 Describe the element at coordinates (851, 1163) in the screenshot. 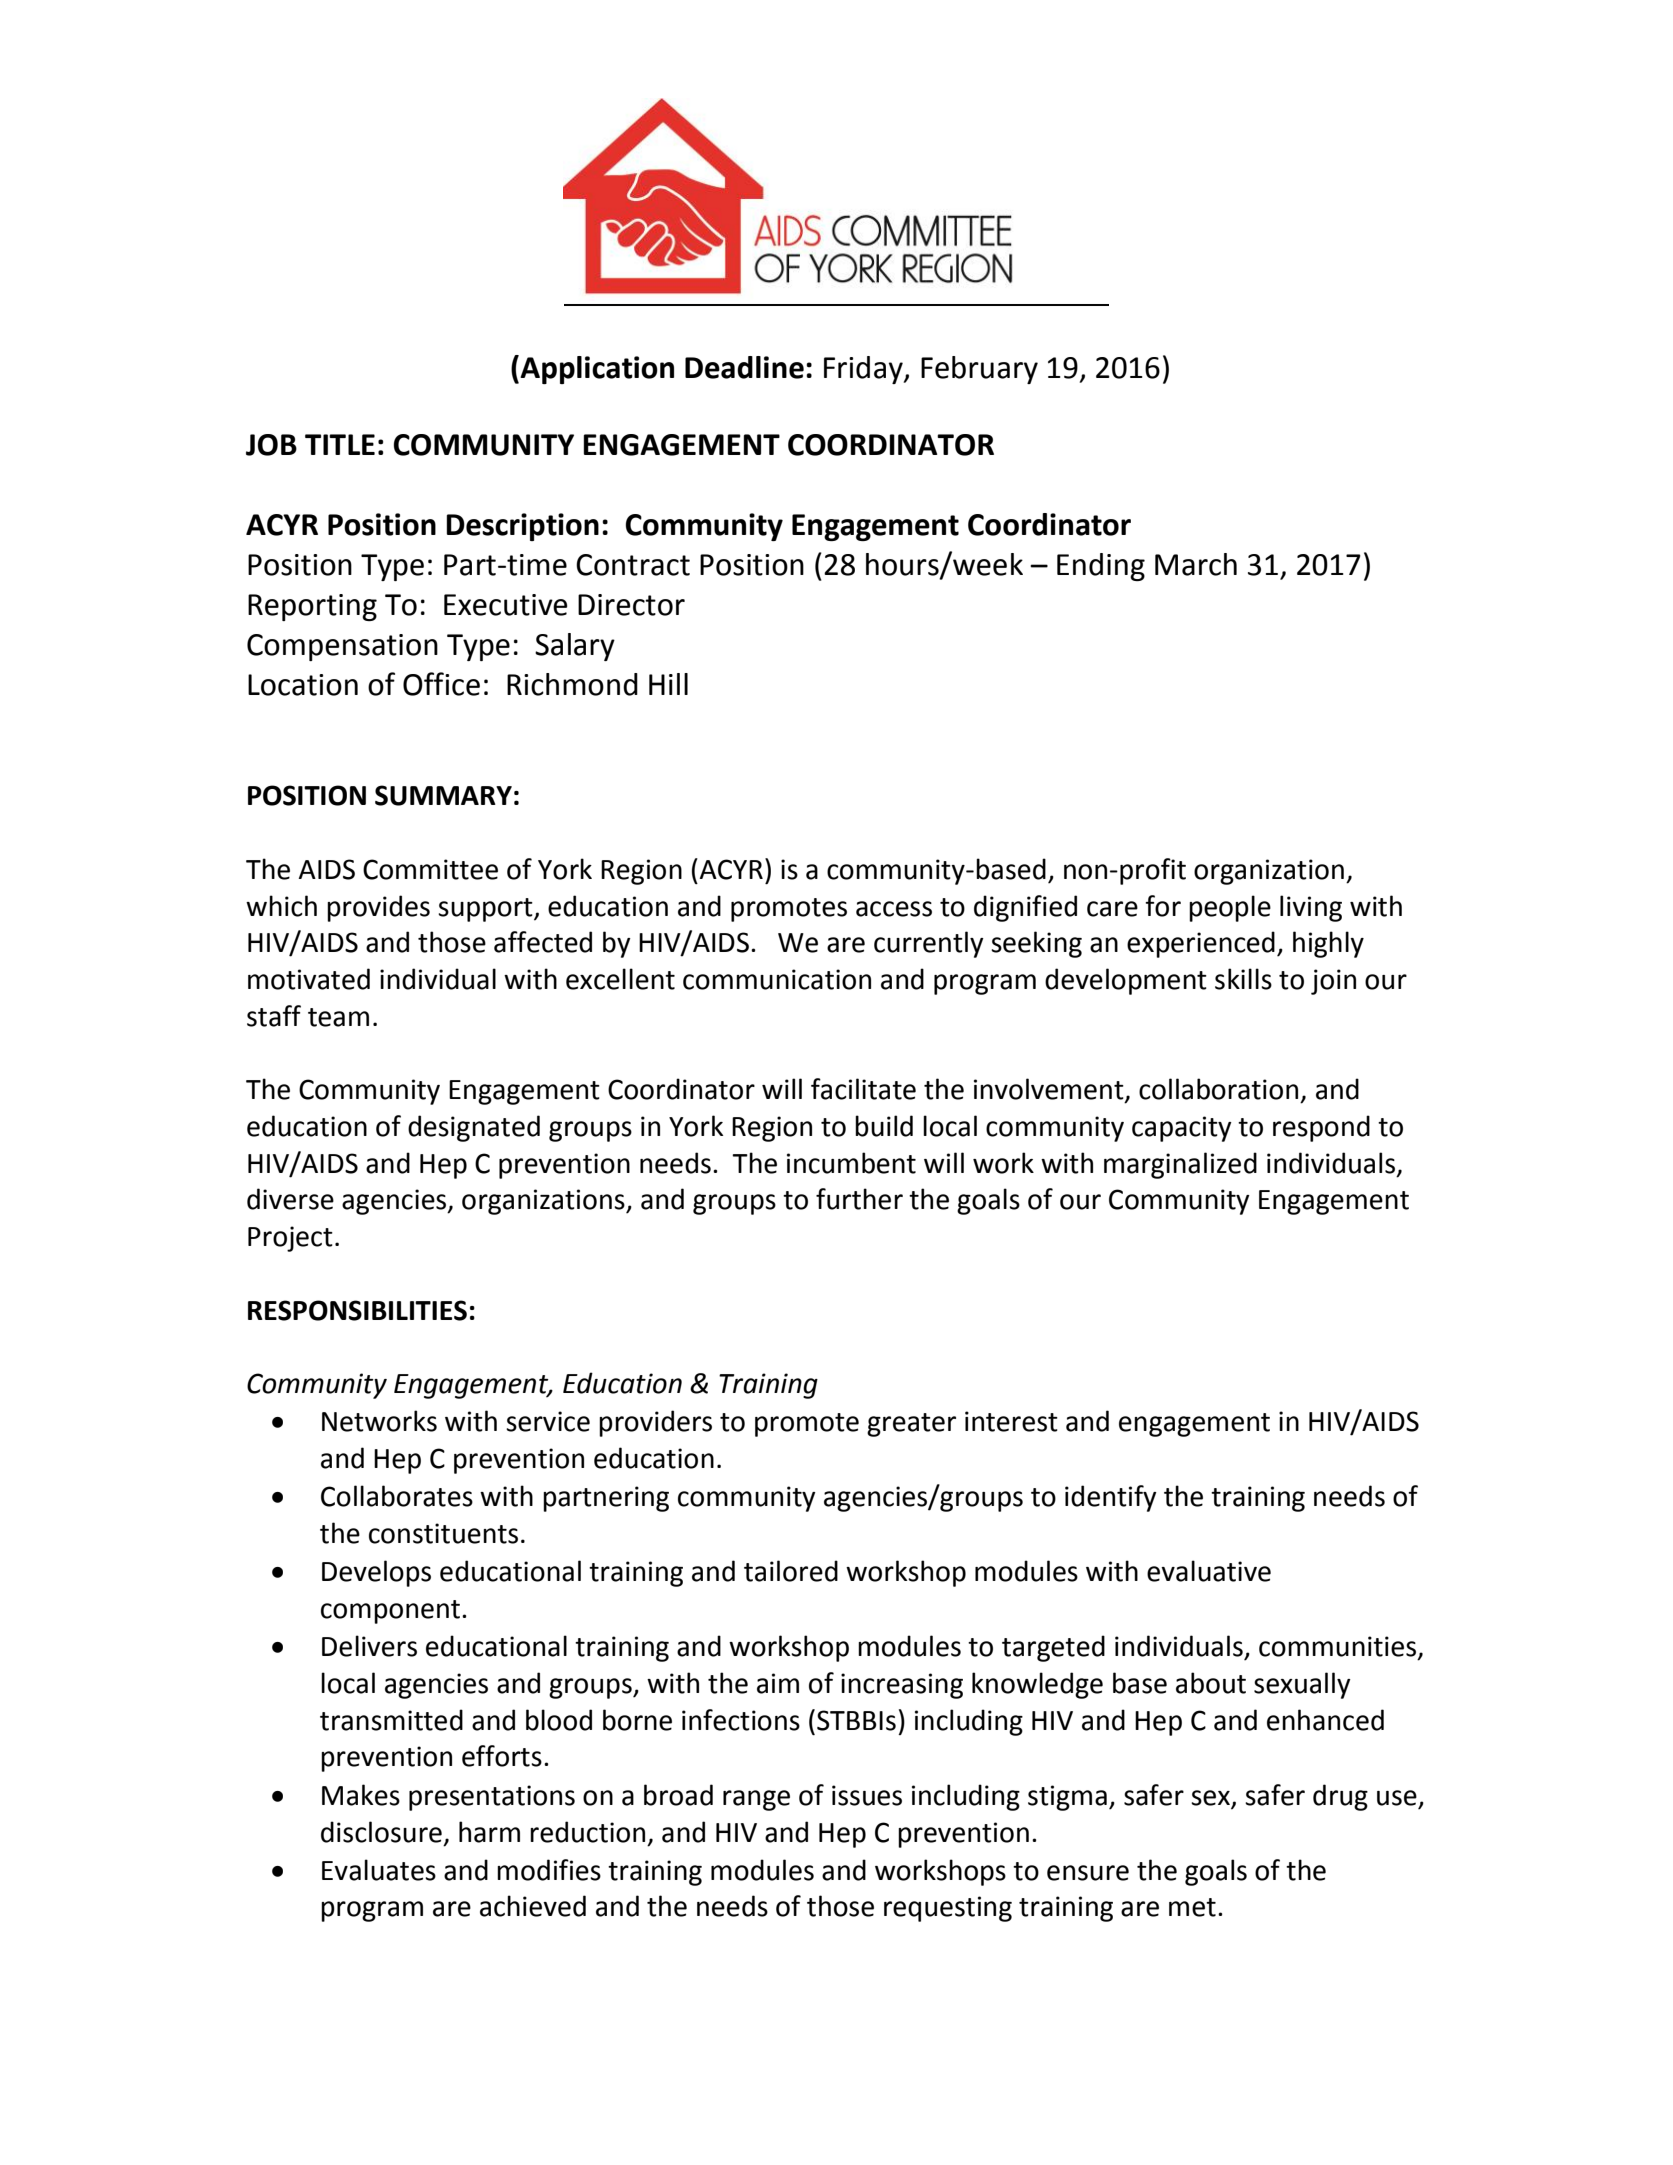

I see `incumbent` at that location.
